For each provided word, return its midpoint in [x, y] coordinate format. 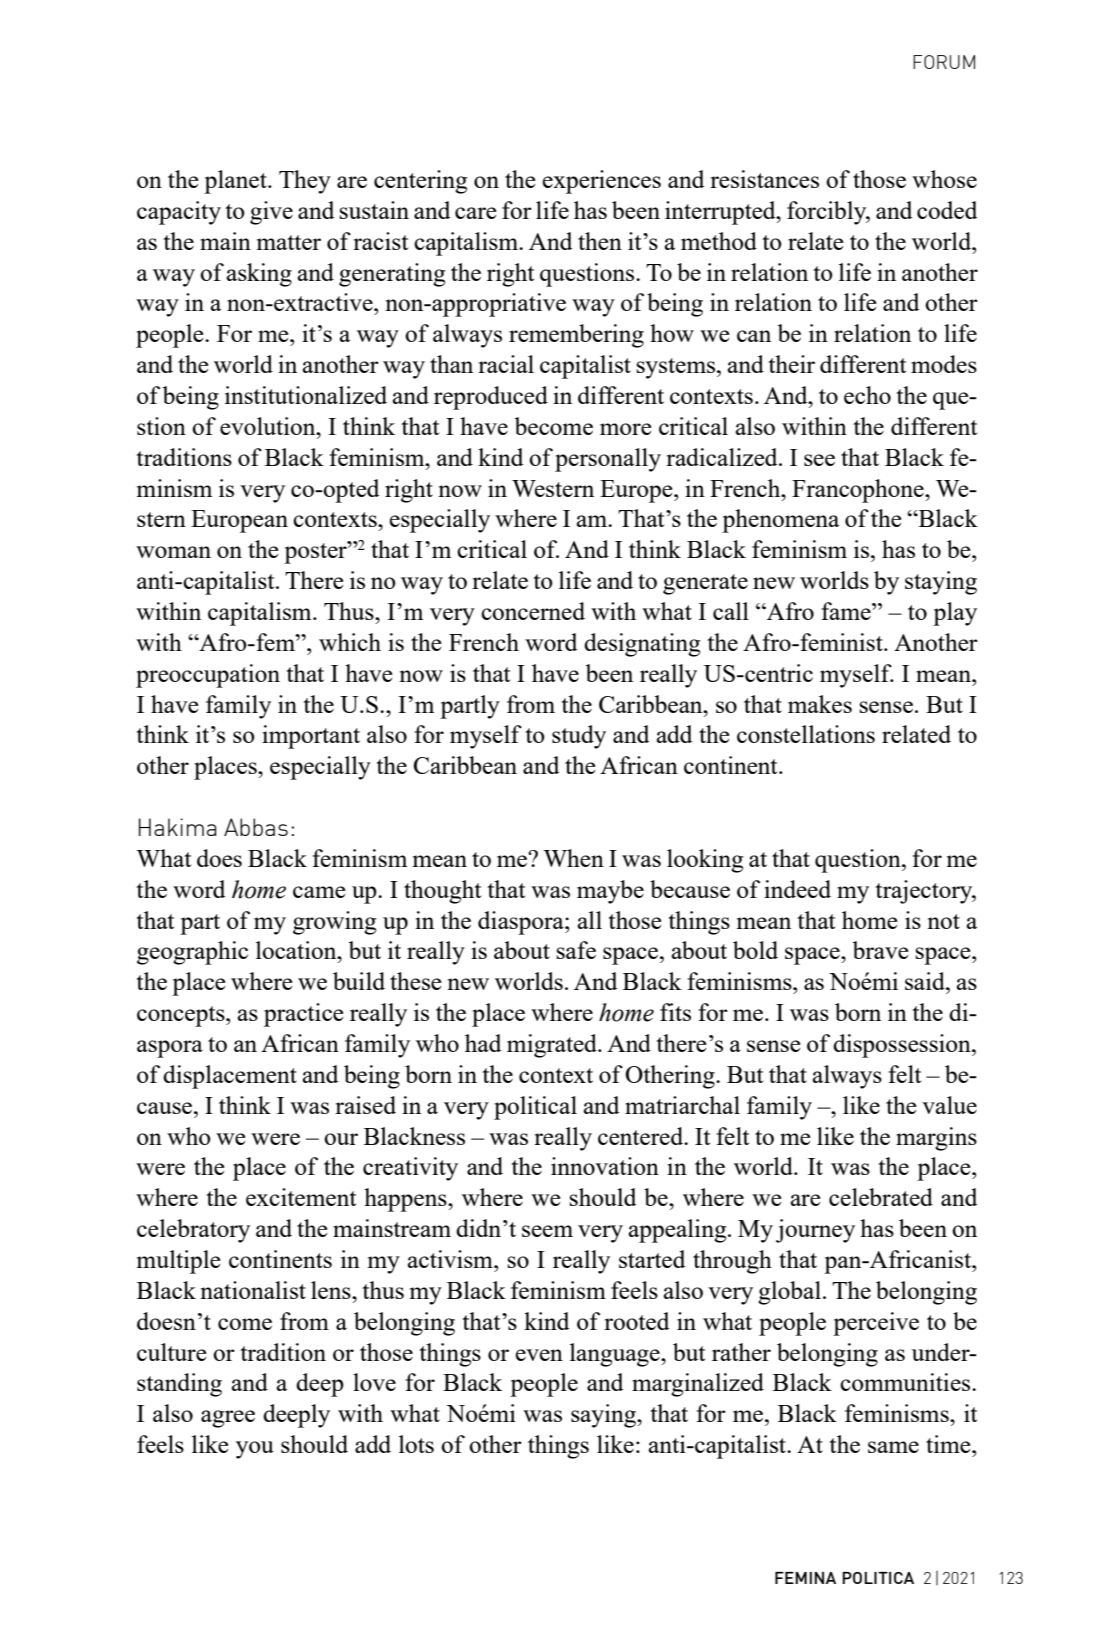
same [893, 1447]
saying [605, 1416]
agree [228, 1419]
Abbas [256, 827]
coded [947, 210]
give [271, 213]
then [600, 241]
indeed [797, 889]
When [573, 858]
